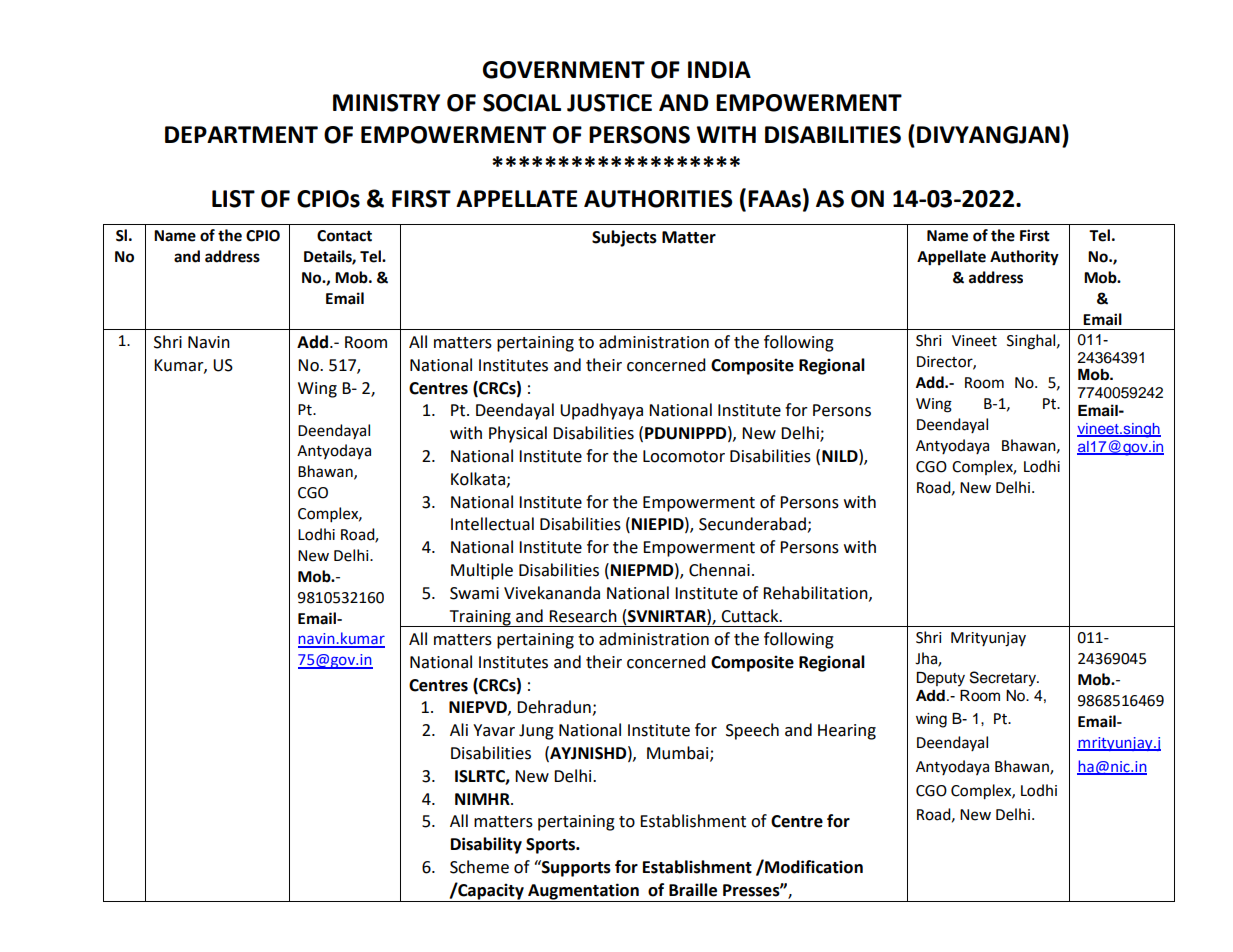 This document has width=1233, height=952. Describe the element at coordinates (609, 103) in the document. I see `JUSTICE` at that location.
